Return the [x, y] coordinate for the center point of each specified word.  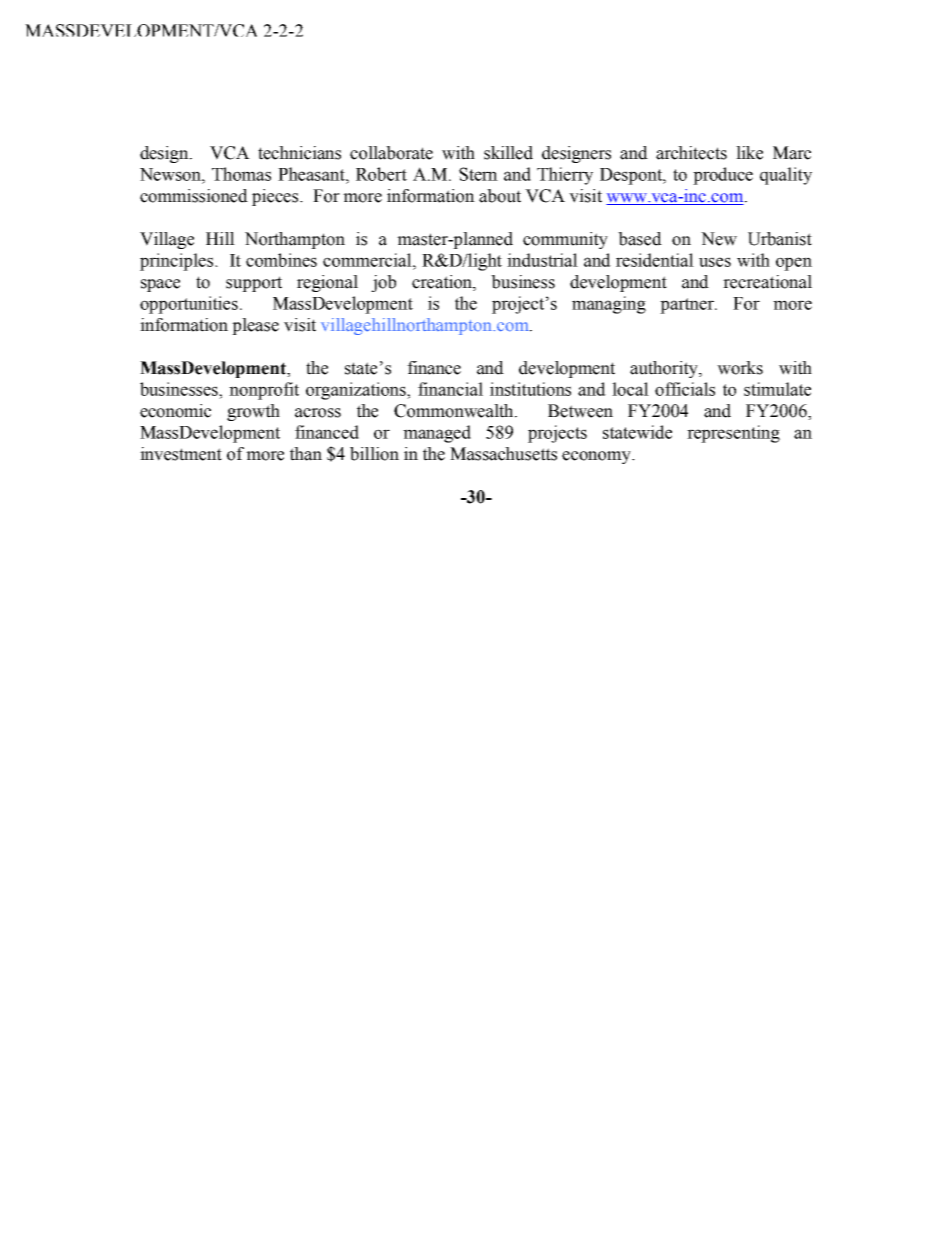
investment [181, 454]
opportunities [189, 305]
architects [691, 153]
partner [688, 306]
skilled [508, 153]
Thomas [241, 174]
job [383, 283]
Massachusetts [503, 454]
